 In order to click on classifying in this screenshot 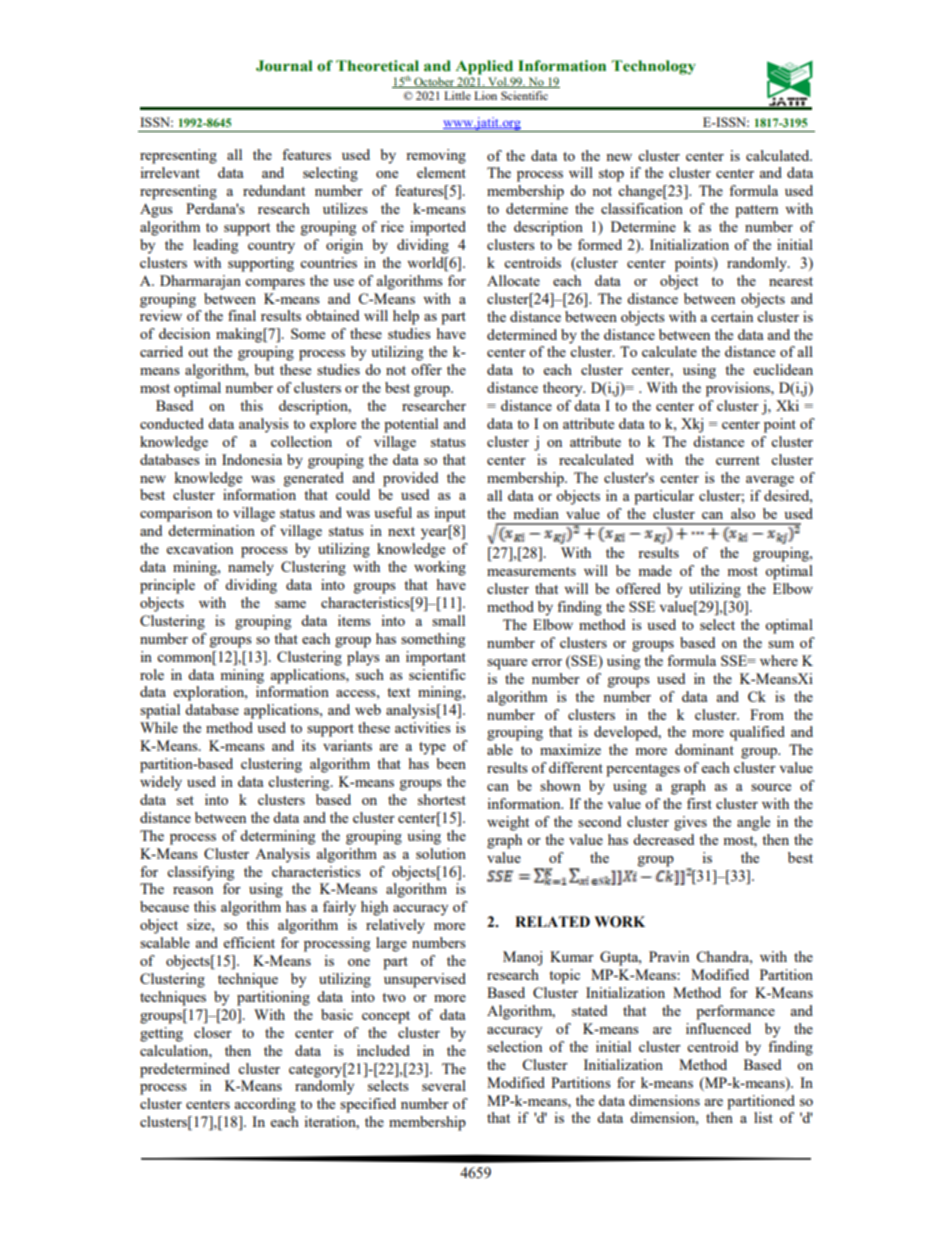, I will do `click(200, 873)`.
